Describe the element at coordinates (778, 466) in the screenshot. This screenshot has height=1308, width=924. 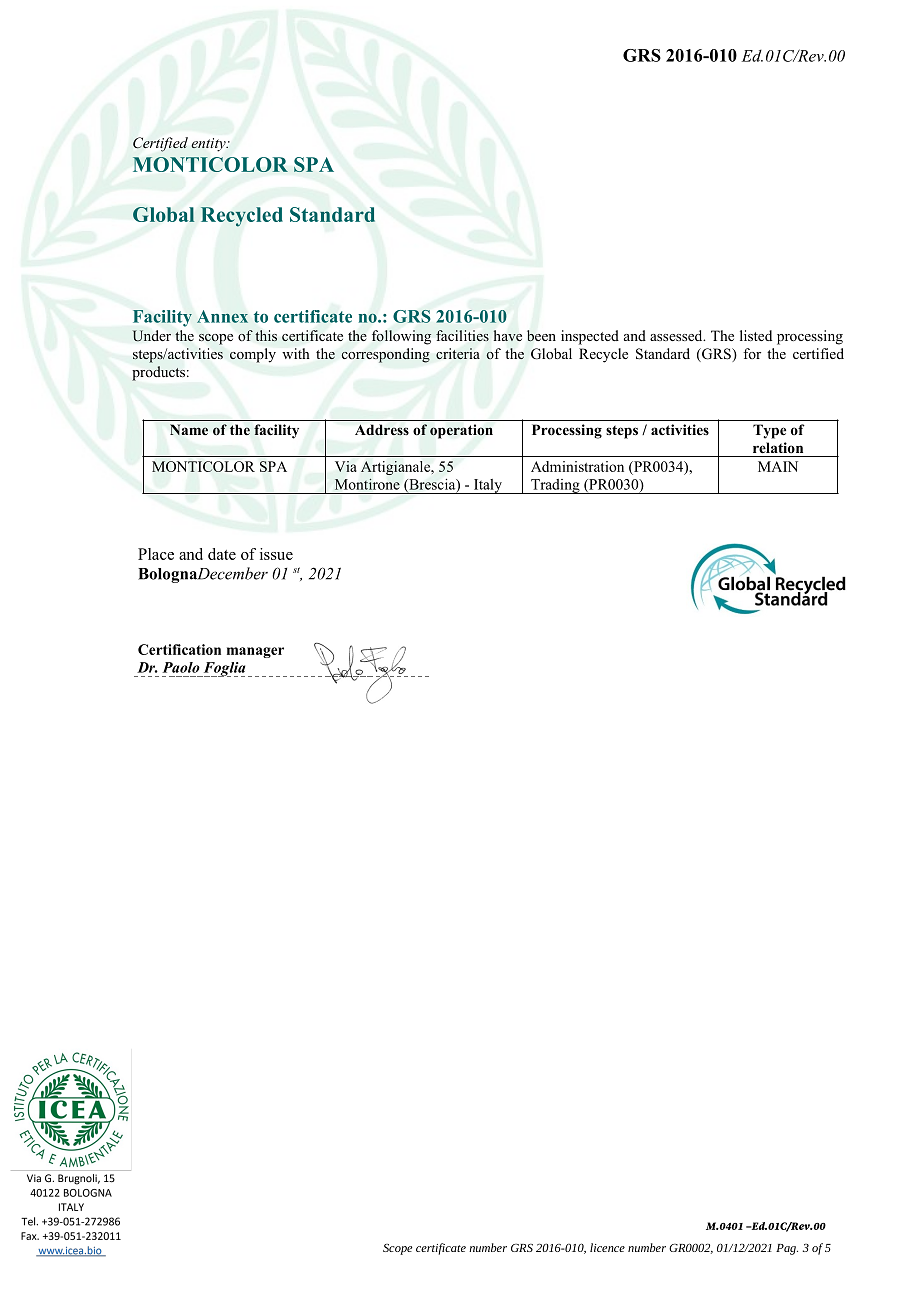
I see `MAIN` at that location.
